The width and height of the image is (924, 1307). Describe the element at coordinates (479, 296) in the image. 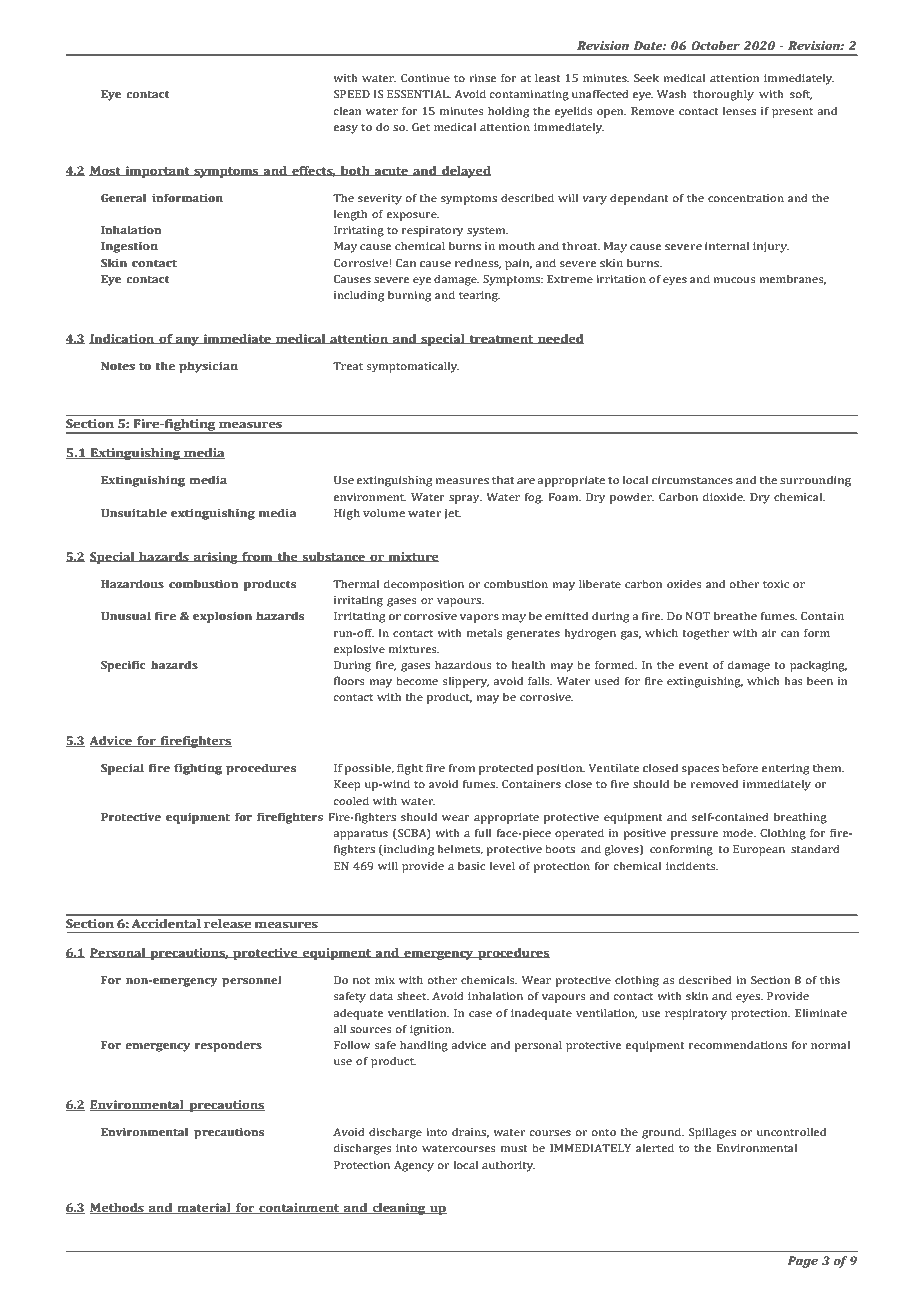

I see `tearing` at that location.
